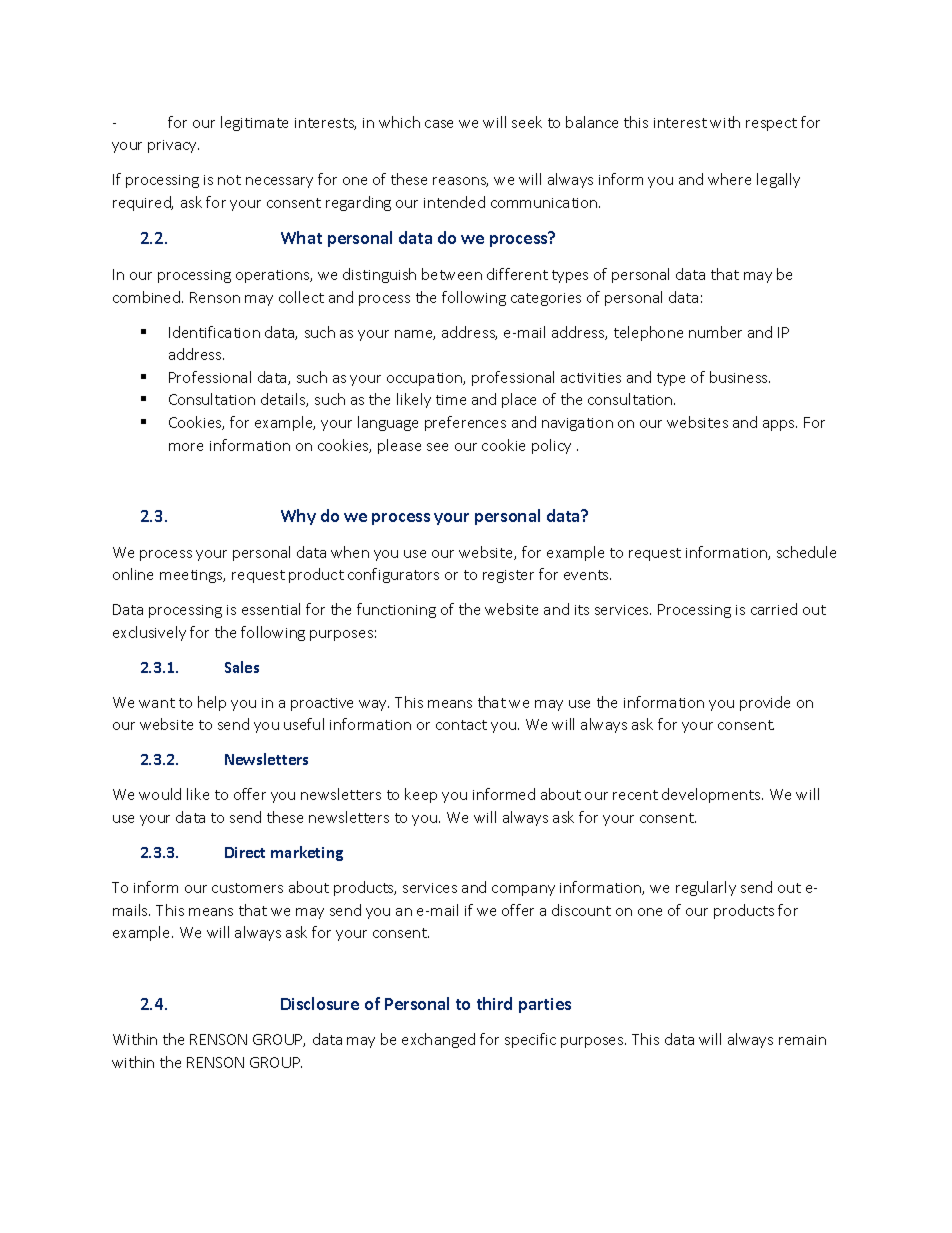 The height and width of the screenshot is (1233, 952). What do you see at coordinates (729, 179) in the screenshot?
I see `where` at bounding box center [729, 179].
